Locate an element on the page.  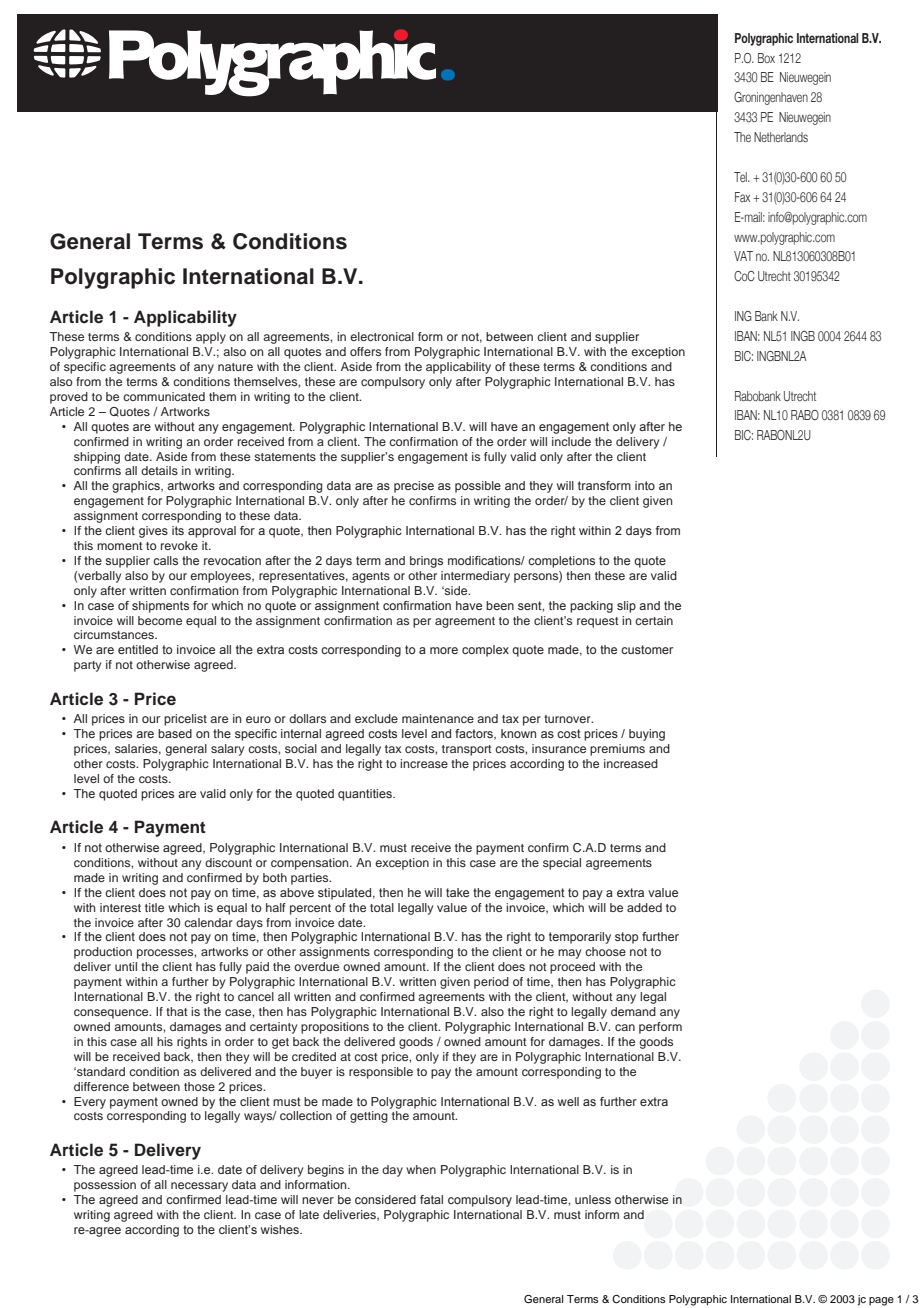
Tel is located at coordinates (741, 177).
